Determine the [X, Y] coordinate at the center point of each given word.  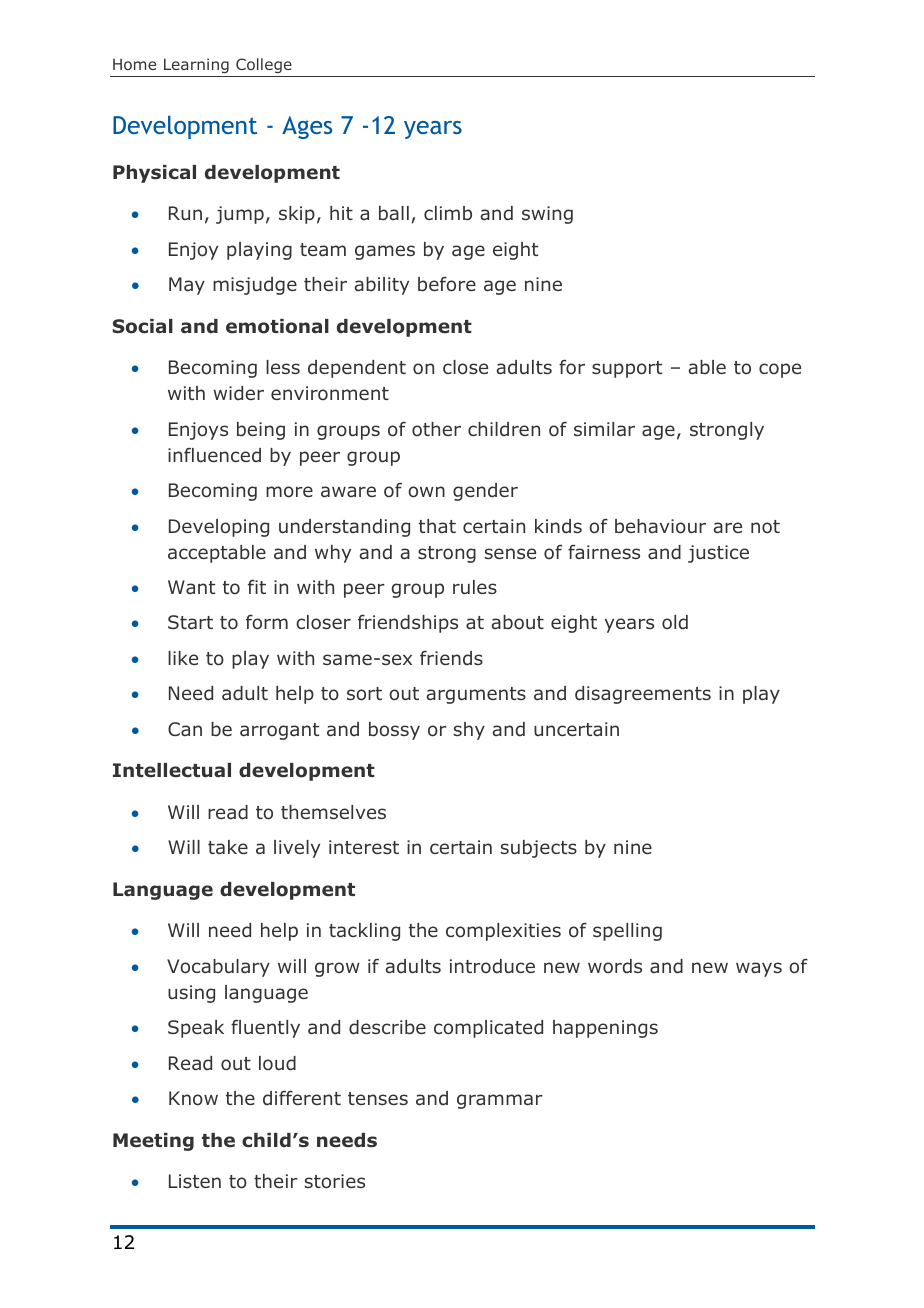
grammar [500, 1101]
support [627, 369]
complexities [503, 932]
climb [448, 213]
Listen [195, 1181]
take [228, 847]
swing [547, 215]
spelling [627, 932]
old [675, 622]
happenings [605, 1029]
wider [238, 393]
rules [475, 587]
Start [190, 622]
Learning [196, 65]
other [436, 429]
